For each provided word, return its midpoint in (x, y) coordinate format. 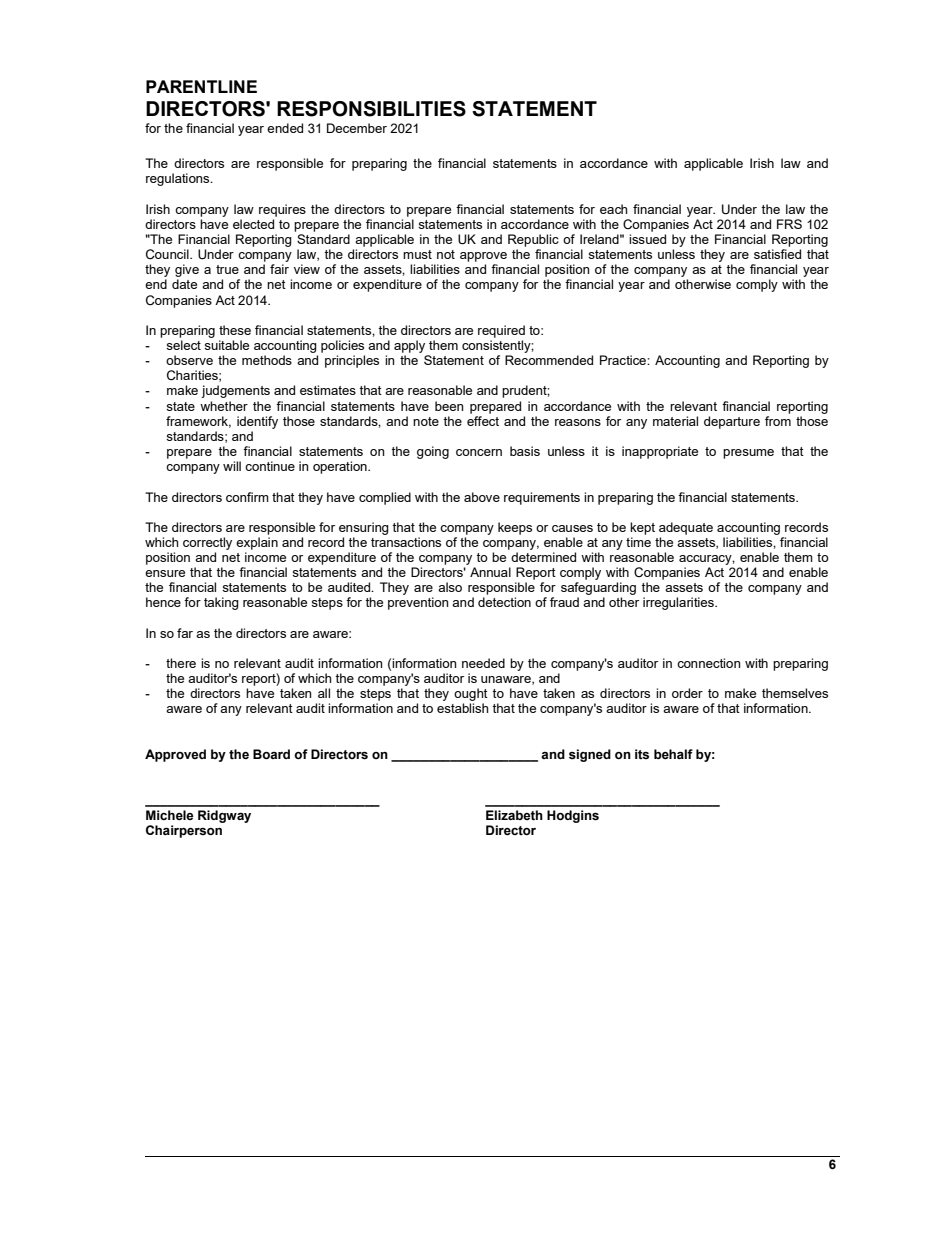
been (449, 406)
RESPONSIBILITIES (371, 109)
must (417, 254)
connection (709, 663)
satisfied (777, 254)
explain (257, 543)
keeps (515, 528)
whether (224, 406)
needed (483, 663)
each (614, 209)
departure (732, 422)
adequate (686, 528)
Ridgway (224, 816)
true (227, 269)
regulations (179, 179)
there (181, 663)
